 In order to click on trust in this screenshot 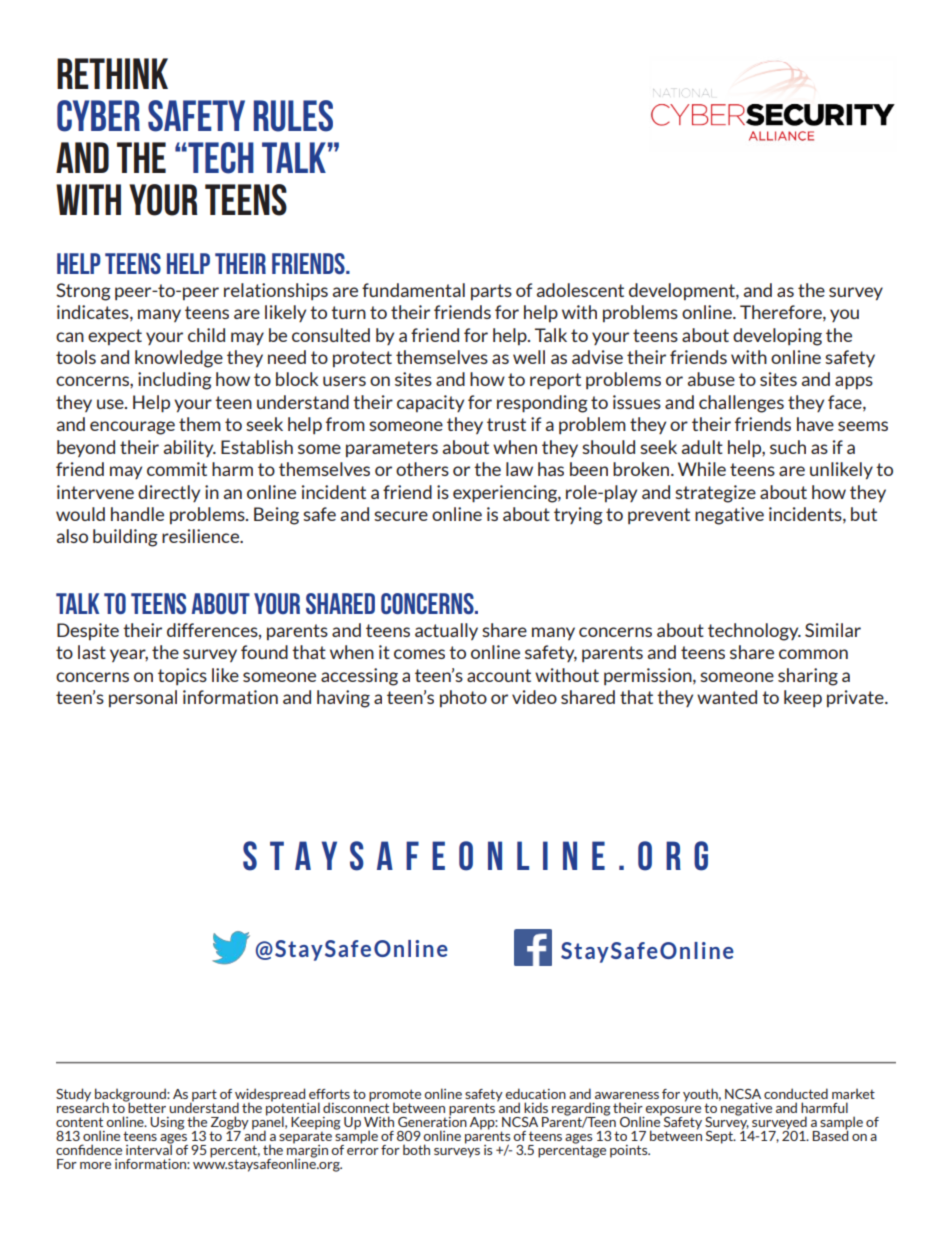, I will do `click(506, 424)`.
